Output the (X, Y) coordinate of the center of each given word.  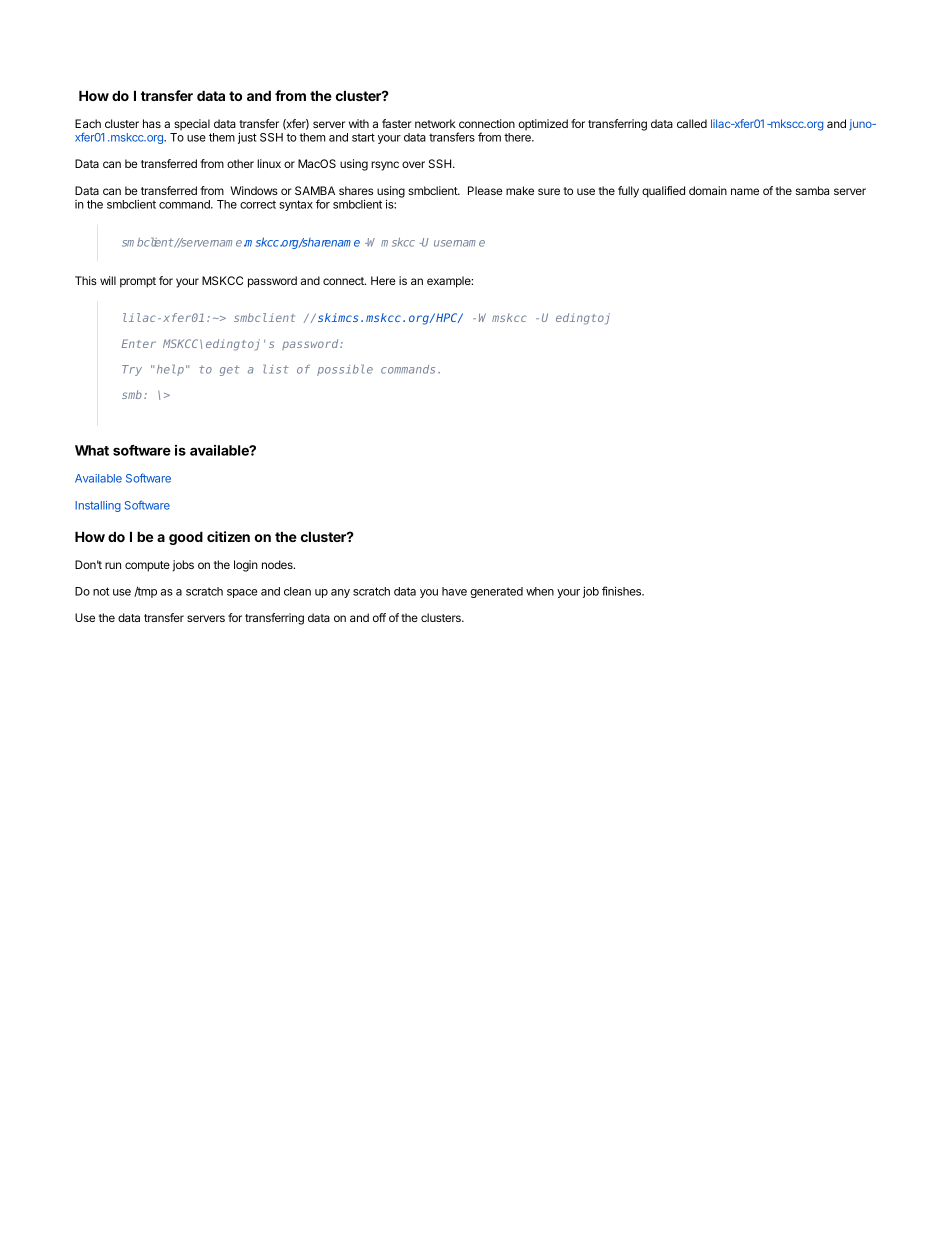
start (363, 137)
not (101, 591)
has (152, 123)
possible (345, 370)
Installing (98, 506)
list (276, 369)
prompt (138, 282)
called (692, 123)
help (170, 370)
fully (628, 192)
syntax (296, 205)
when (540, 591)
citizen (228, 536)
